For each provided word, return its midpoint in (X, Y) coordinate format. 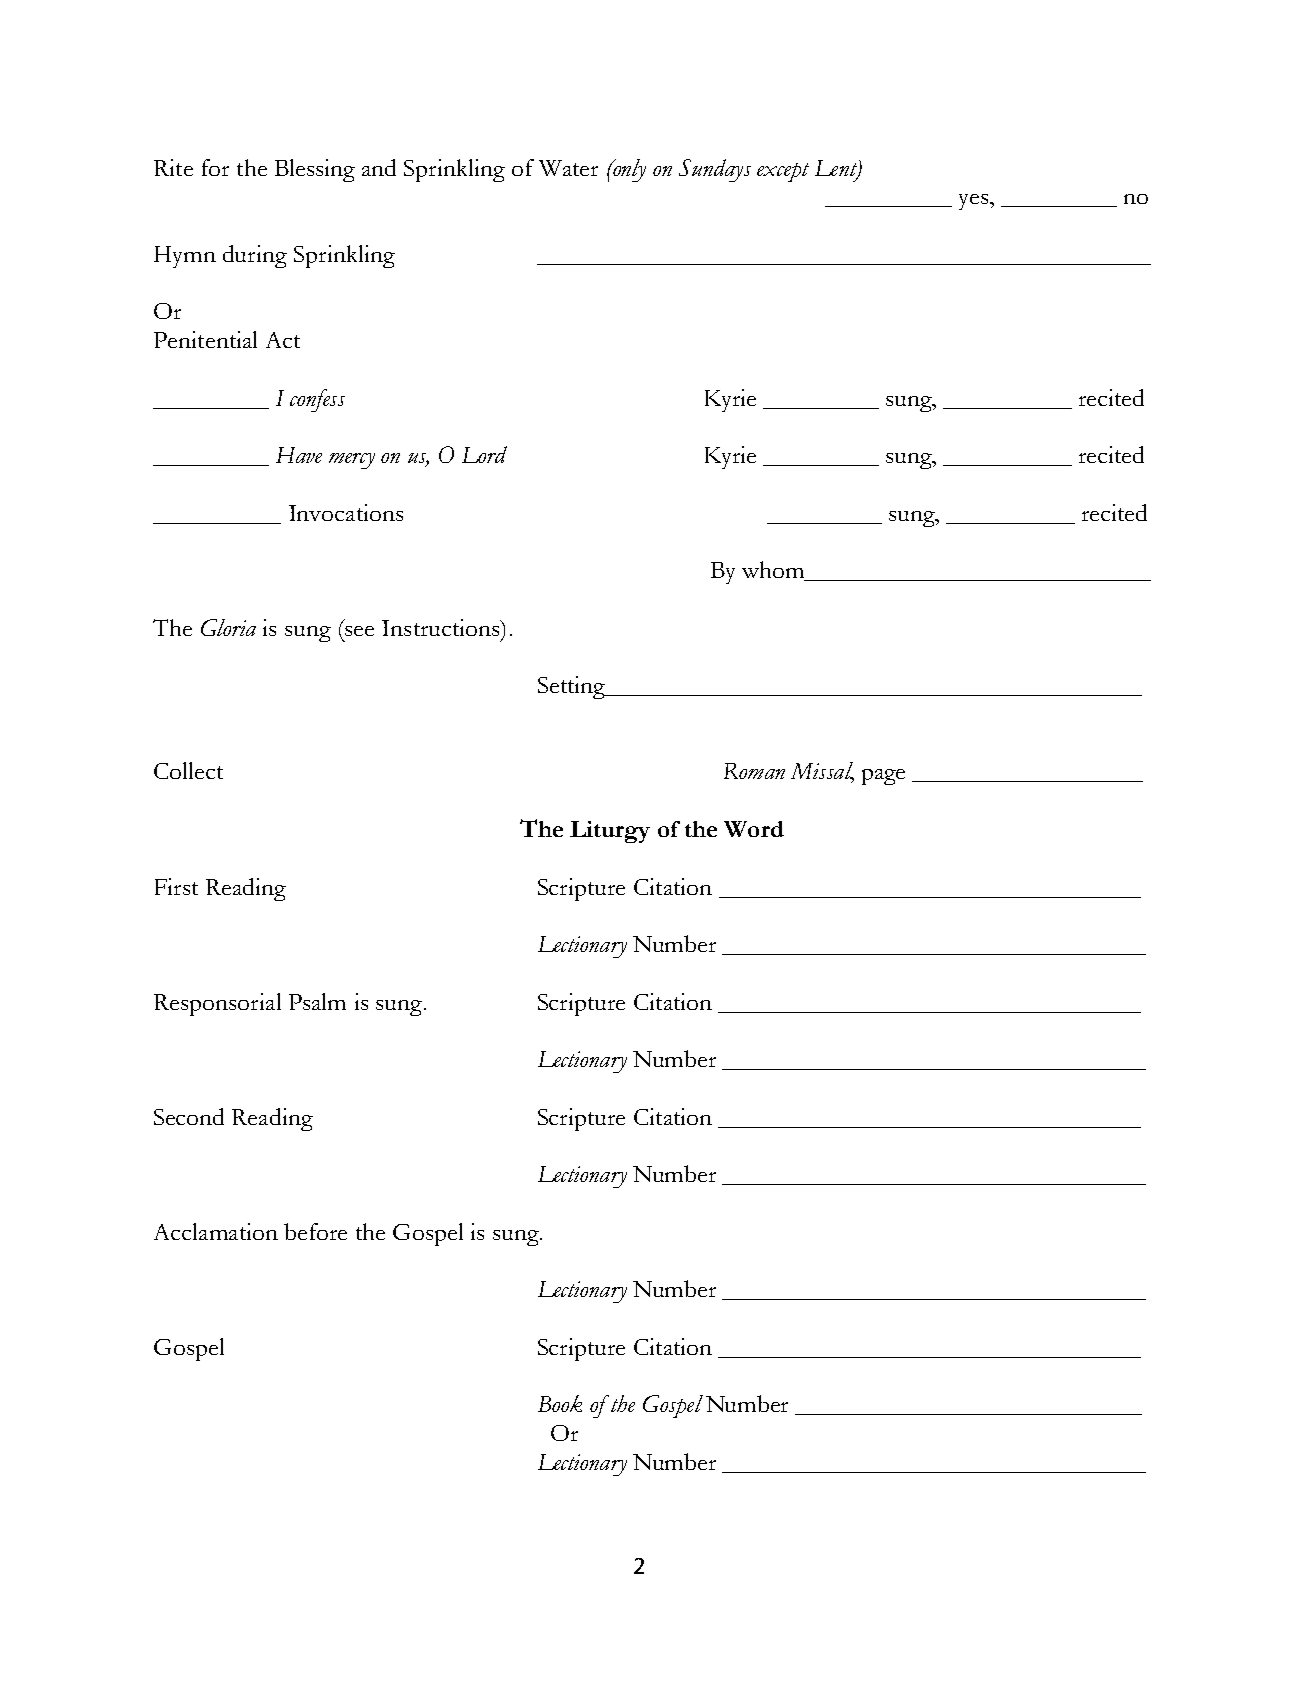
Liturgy (610, 832)
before (315, 1231)
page (883, 777)
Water (568, 168)
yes (975, 202)
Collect (188, 770)
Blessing (315, 170)
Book (560, 1403)
